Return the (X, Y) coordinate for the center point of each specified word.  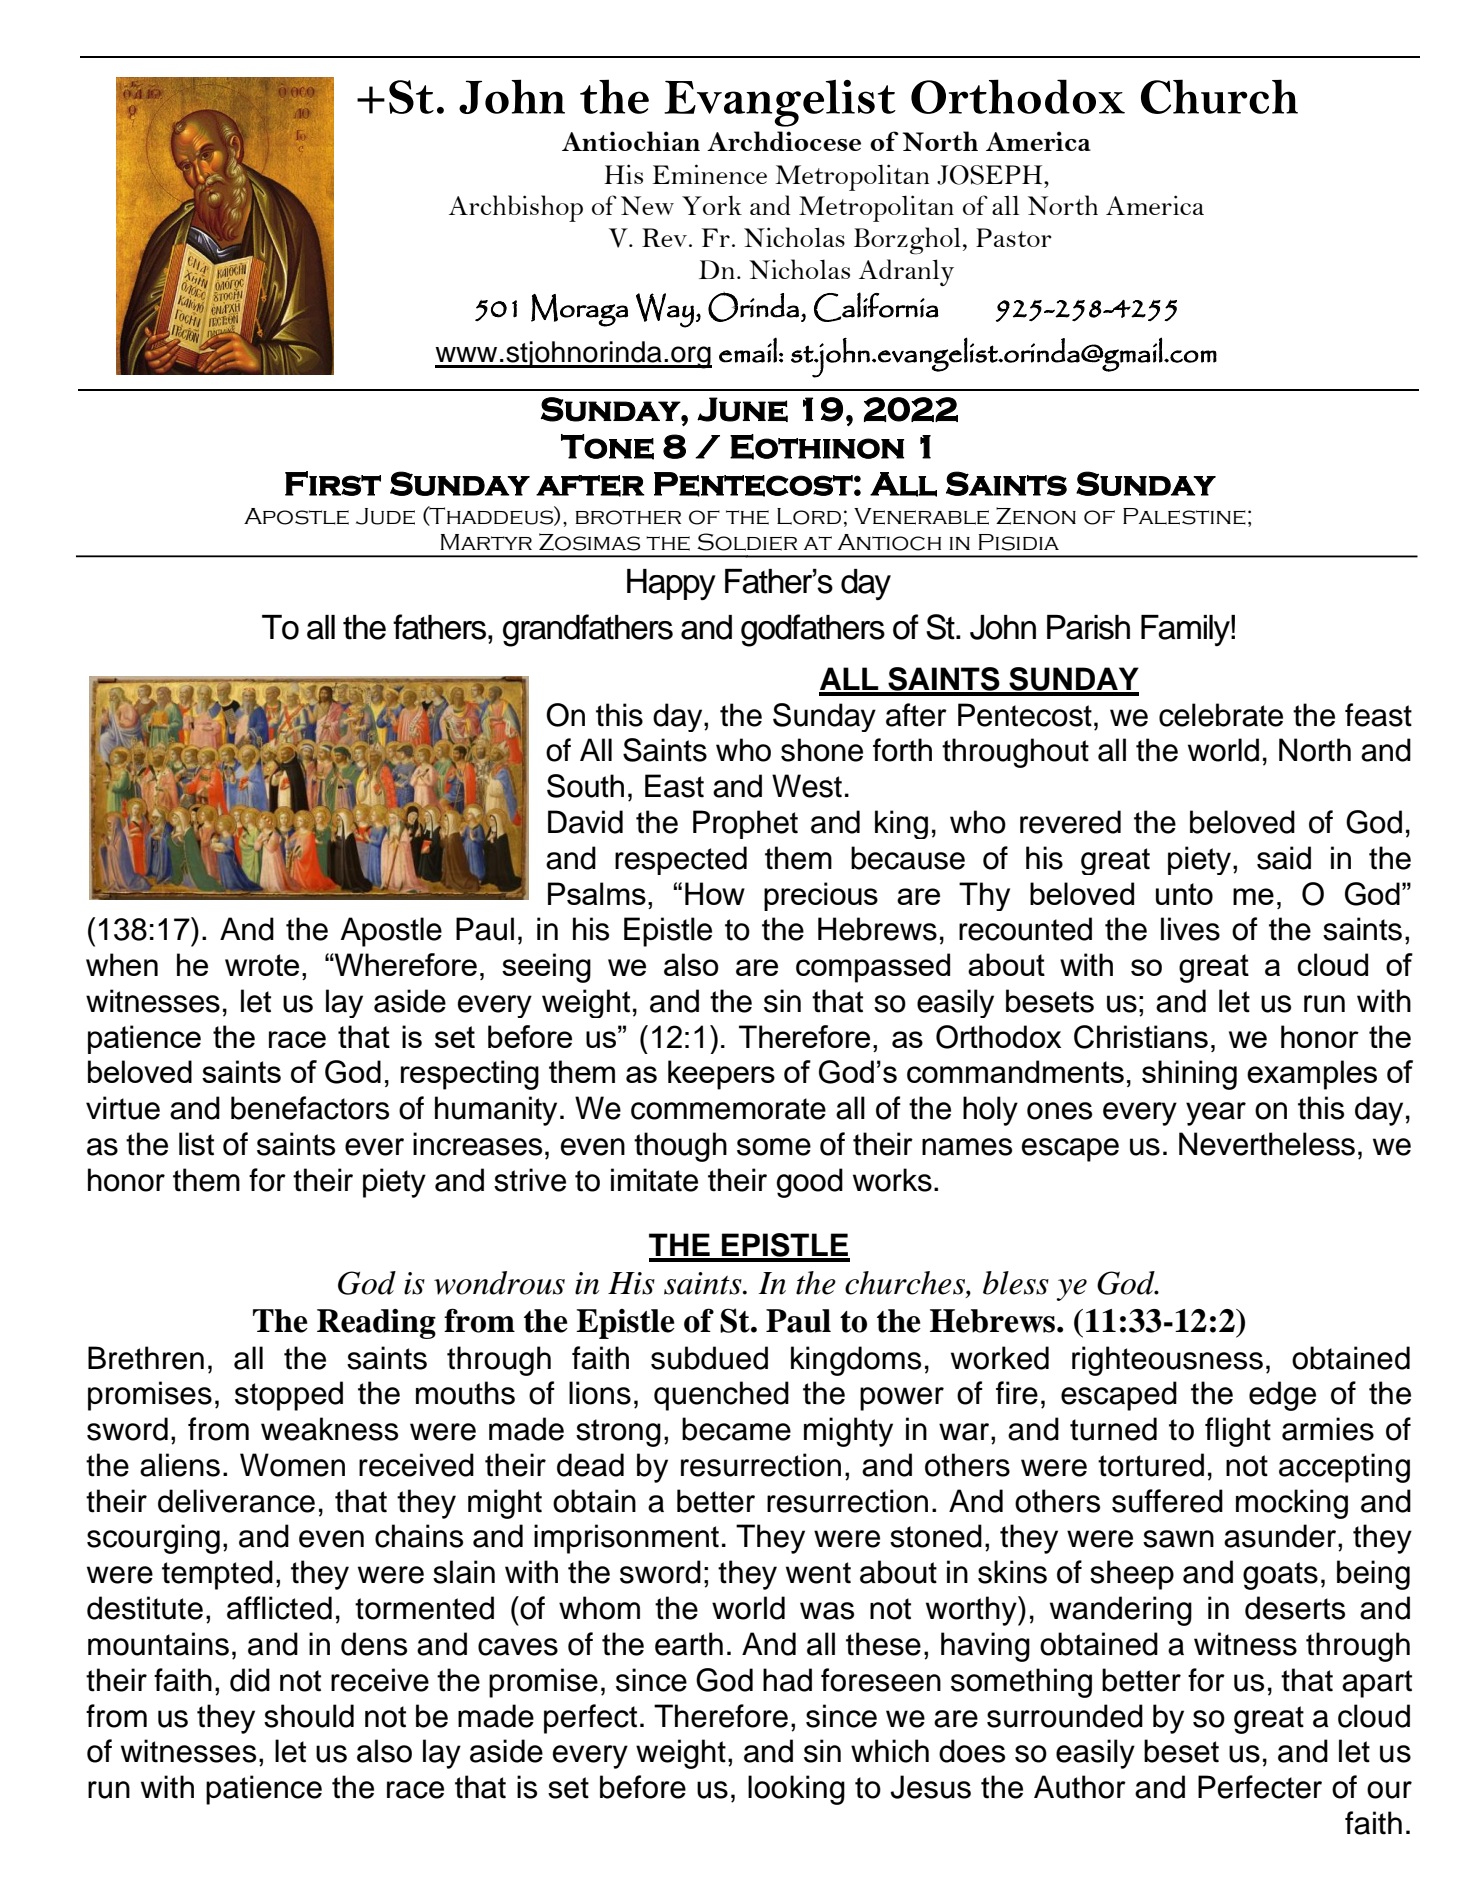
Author (1080, 1787)
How (715, 893)
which (890, 1751)
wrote (262, 965)
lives (1190, 929)
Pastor (1014, 237)
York (712, 205)
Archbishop (516, 208)
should (309, 1716)
